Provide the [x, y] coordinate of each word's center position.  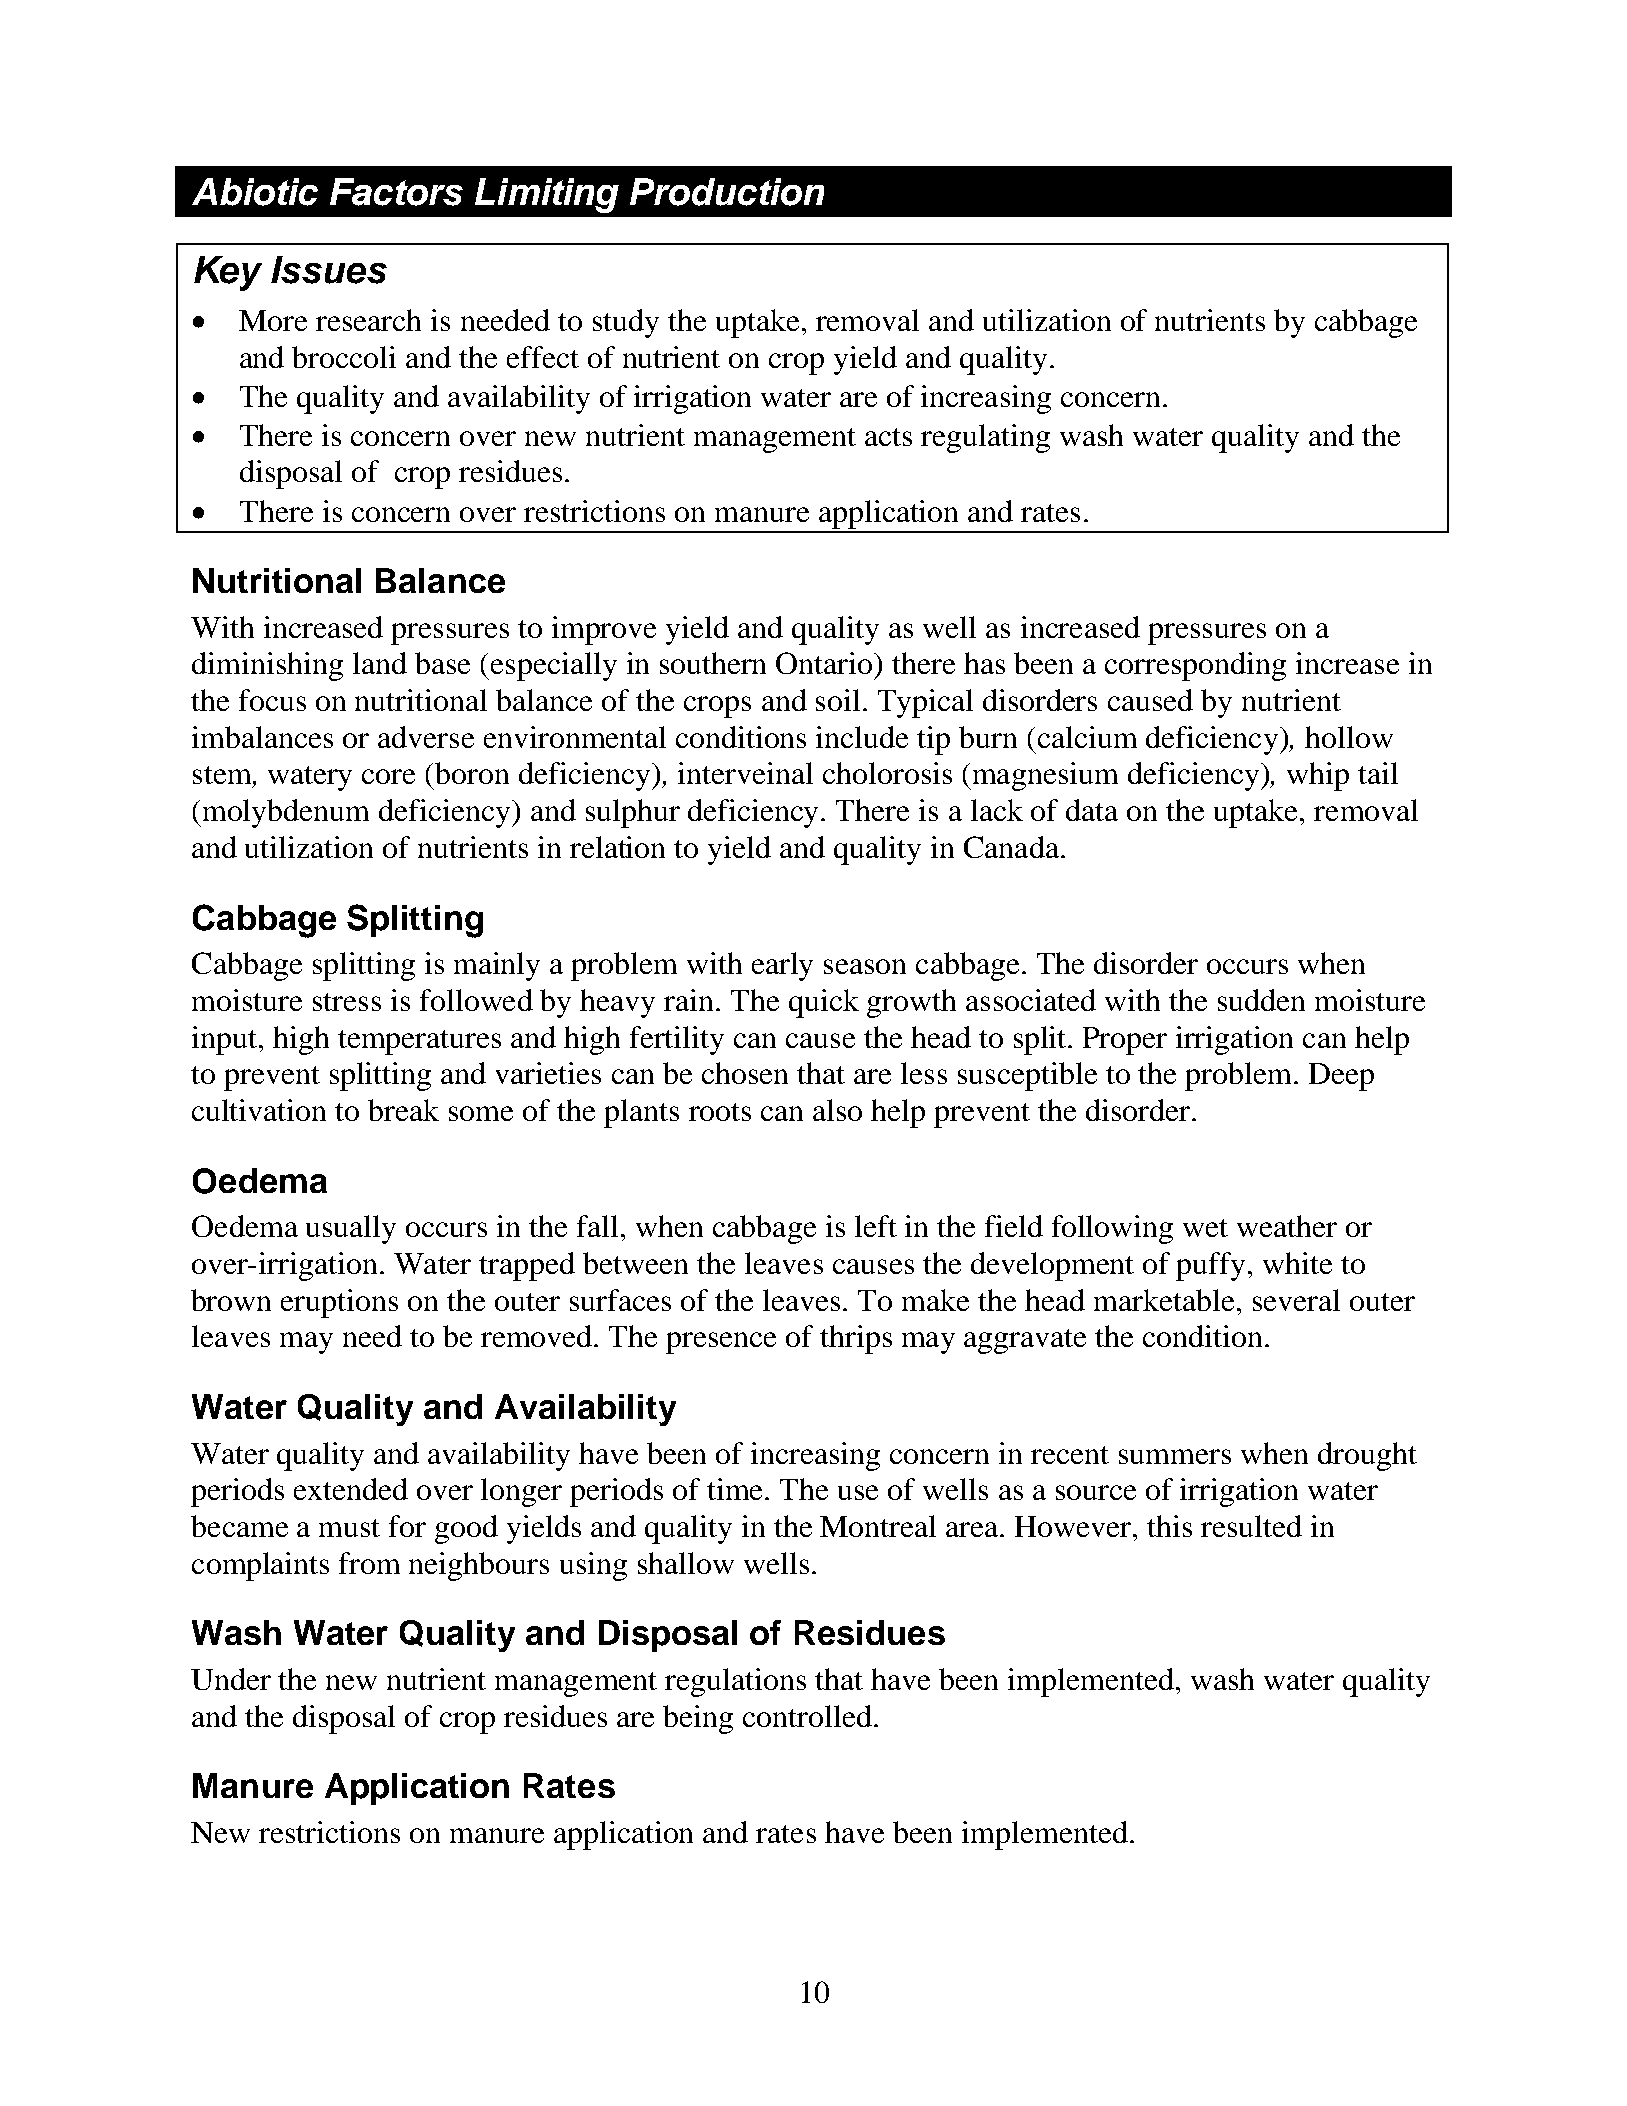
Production [727, 192]
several [1296, 1300]
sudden [1261, 1000]
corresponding [1195, 666]
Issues [329, 270]
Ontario [825, 663]
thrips [856, 1339]
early [782, 966]
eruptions [339, 1303]
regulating [985, 438]
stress [347, 1002]
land [380, 663]
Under [231, 1679]
